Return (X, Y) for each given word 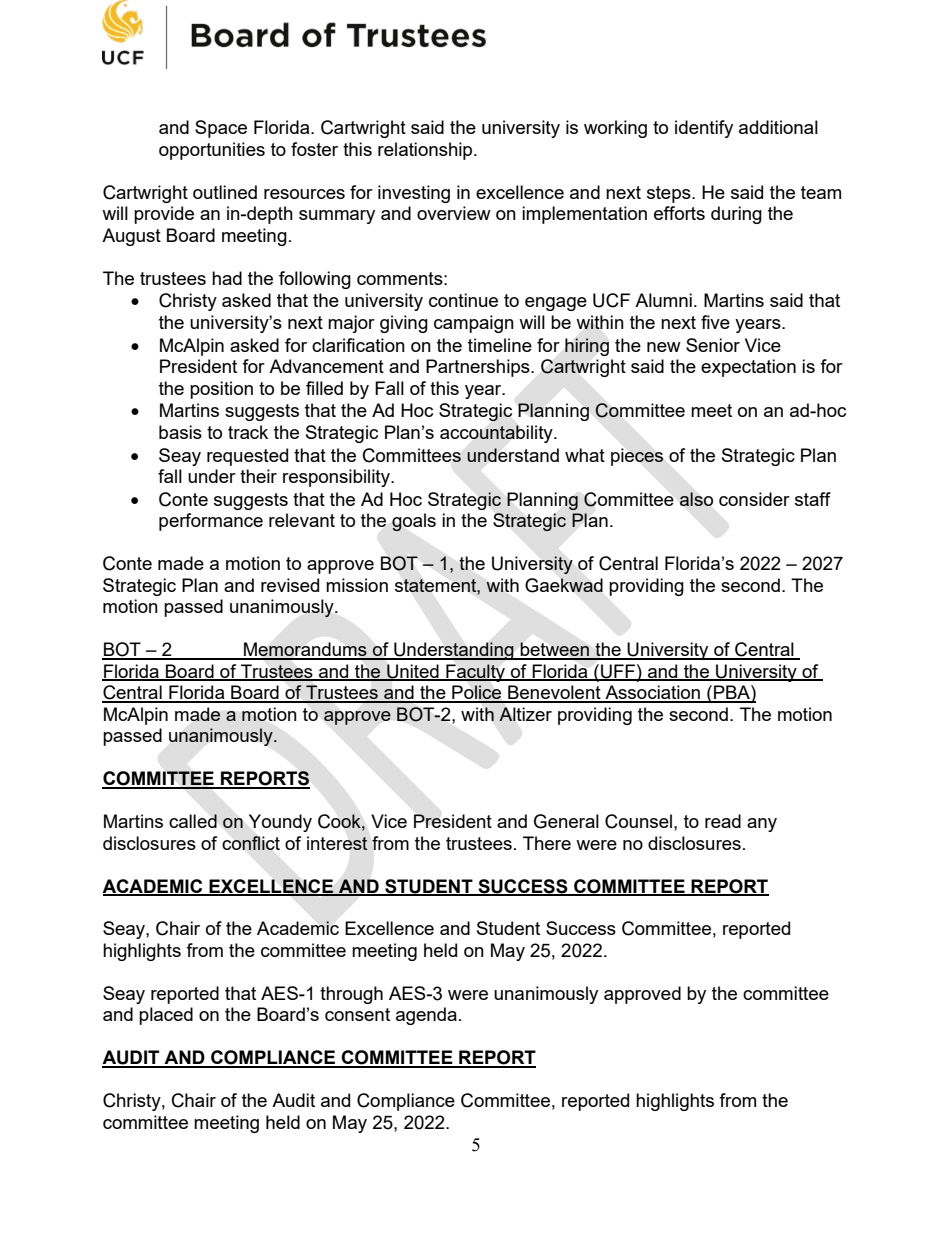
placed (166, 1016)
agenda (426, 1016)
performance (211, 522)
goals (414, 522)
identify (704, 129)
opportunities (212, 151)
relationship (426, 151)
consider (754, 499)
